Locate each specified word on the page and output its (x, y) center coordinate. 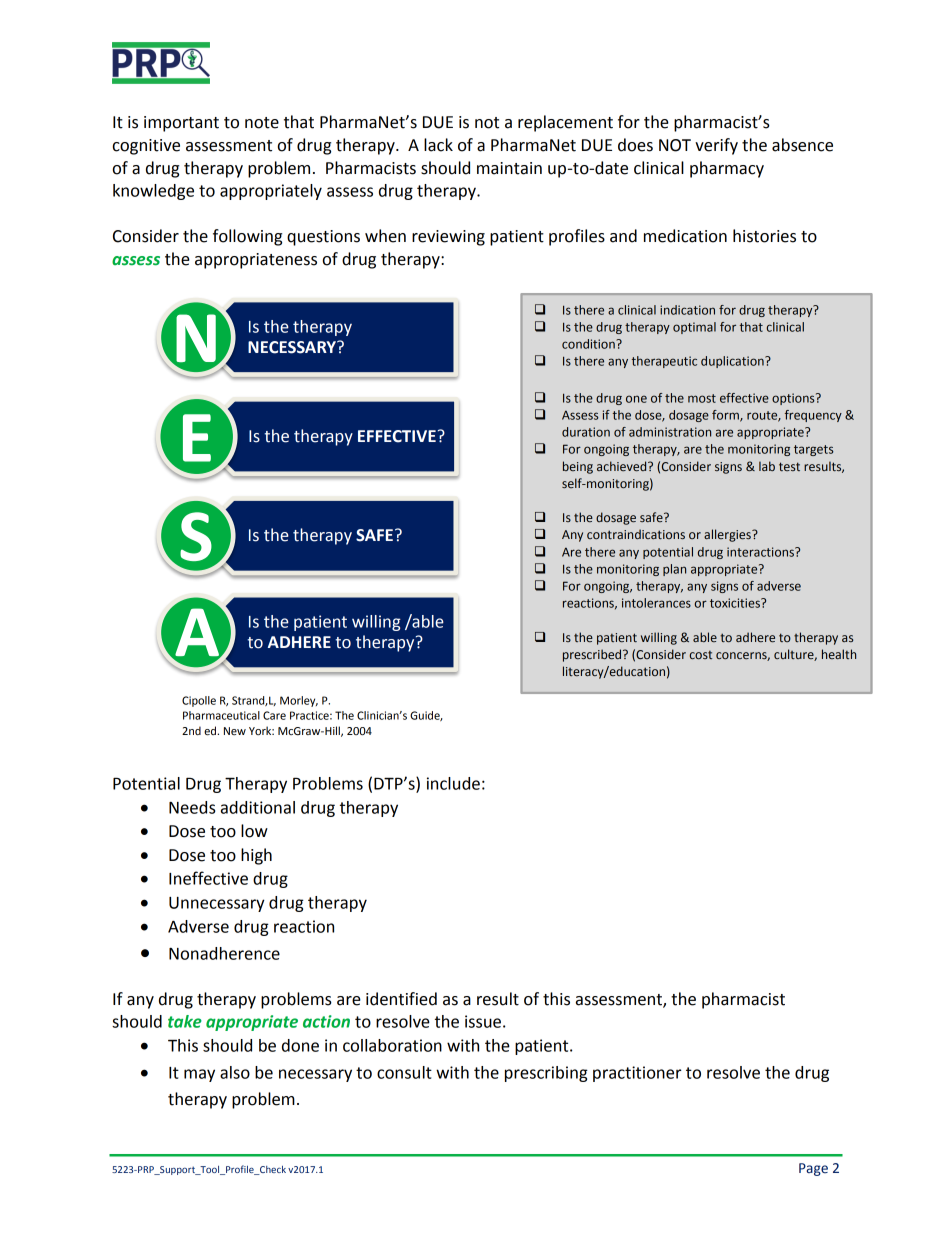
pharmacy (727, 169)
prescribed (593, 655)
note (262, 123)
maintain (509, 168)
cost (701, 655)
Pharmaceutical (221, 715)
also (235, 1072)
